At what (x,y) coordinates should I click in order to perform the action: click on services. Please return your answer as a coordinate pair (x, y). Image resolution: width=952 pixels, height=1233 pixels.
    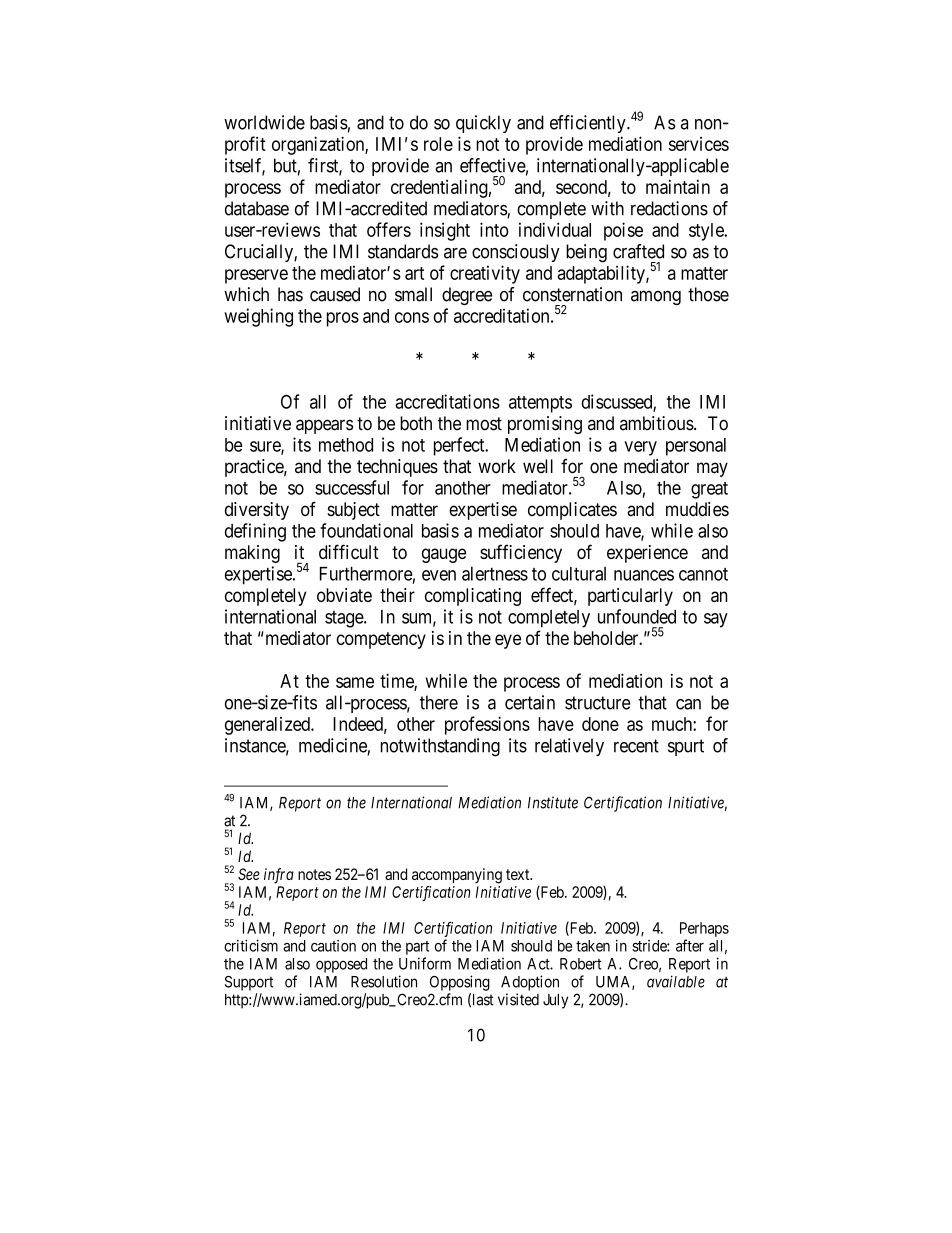
    Looking at the image, I should click on (699, 144).
